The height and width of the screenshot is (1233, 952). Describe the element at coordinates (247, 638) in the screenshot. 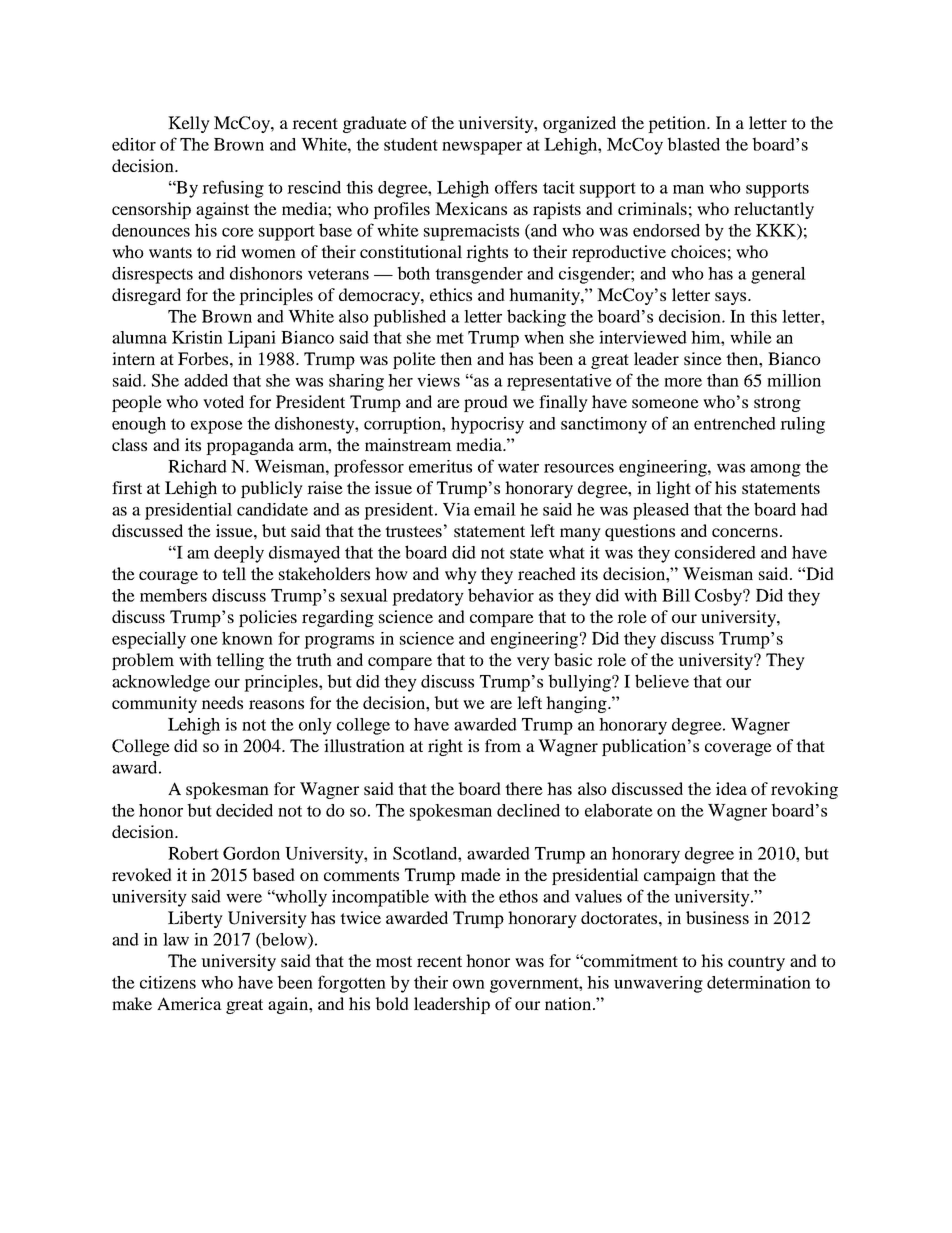

I see `known` at that location.
